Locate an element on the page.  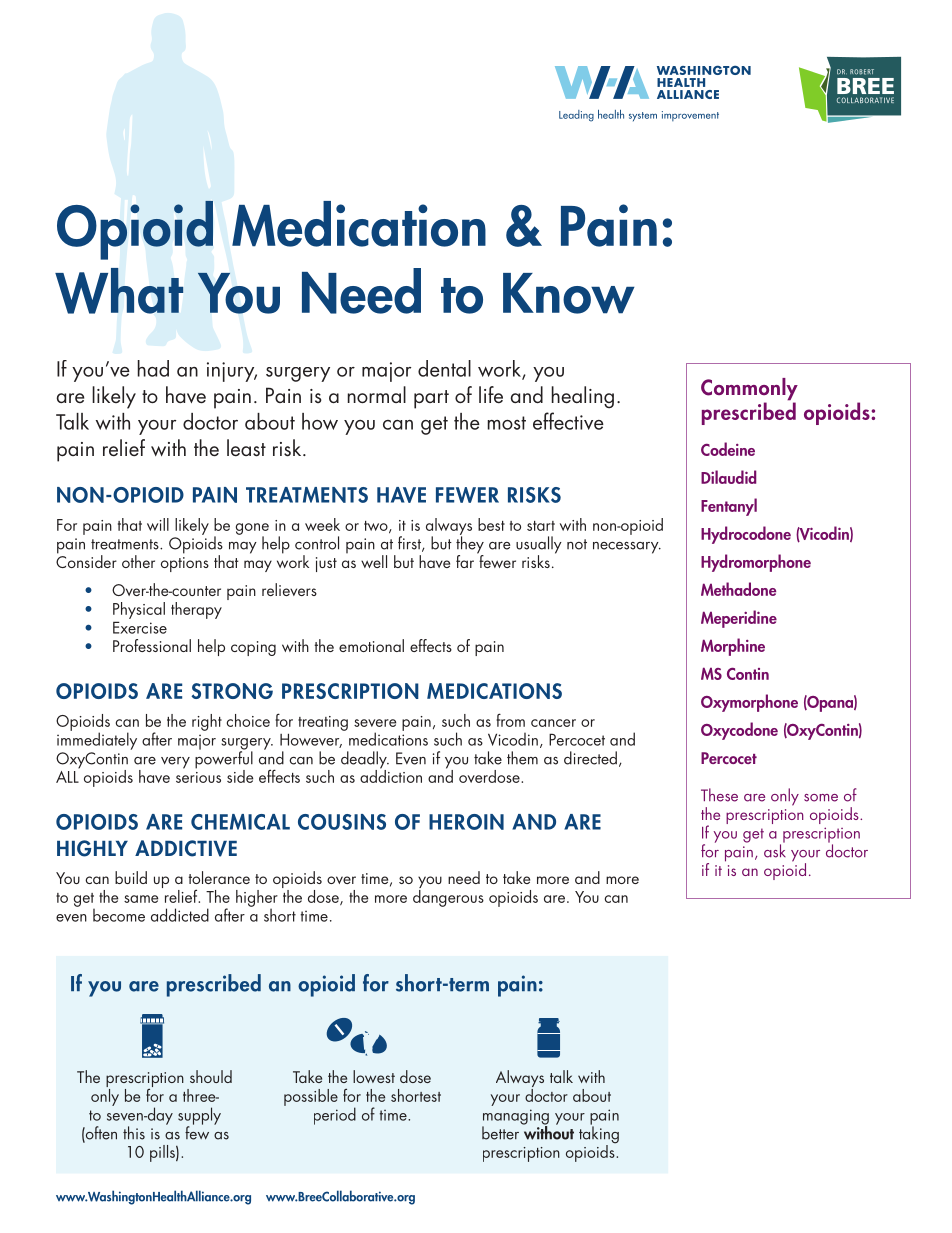
HEROIN is located at coordinates (466, 822).
